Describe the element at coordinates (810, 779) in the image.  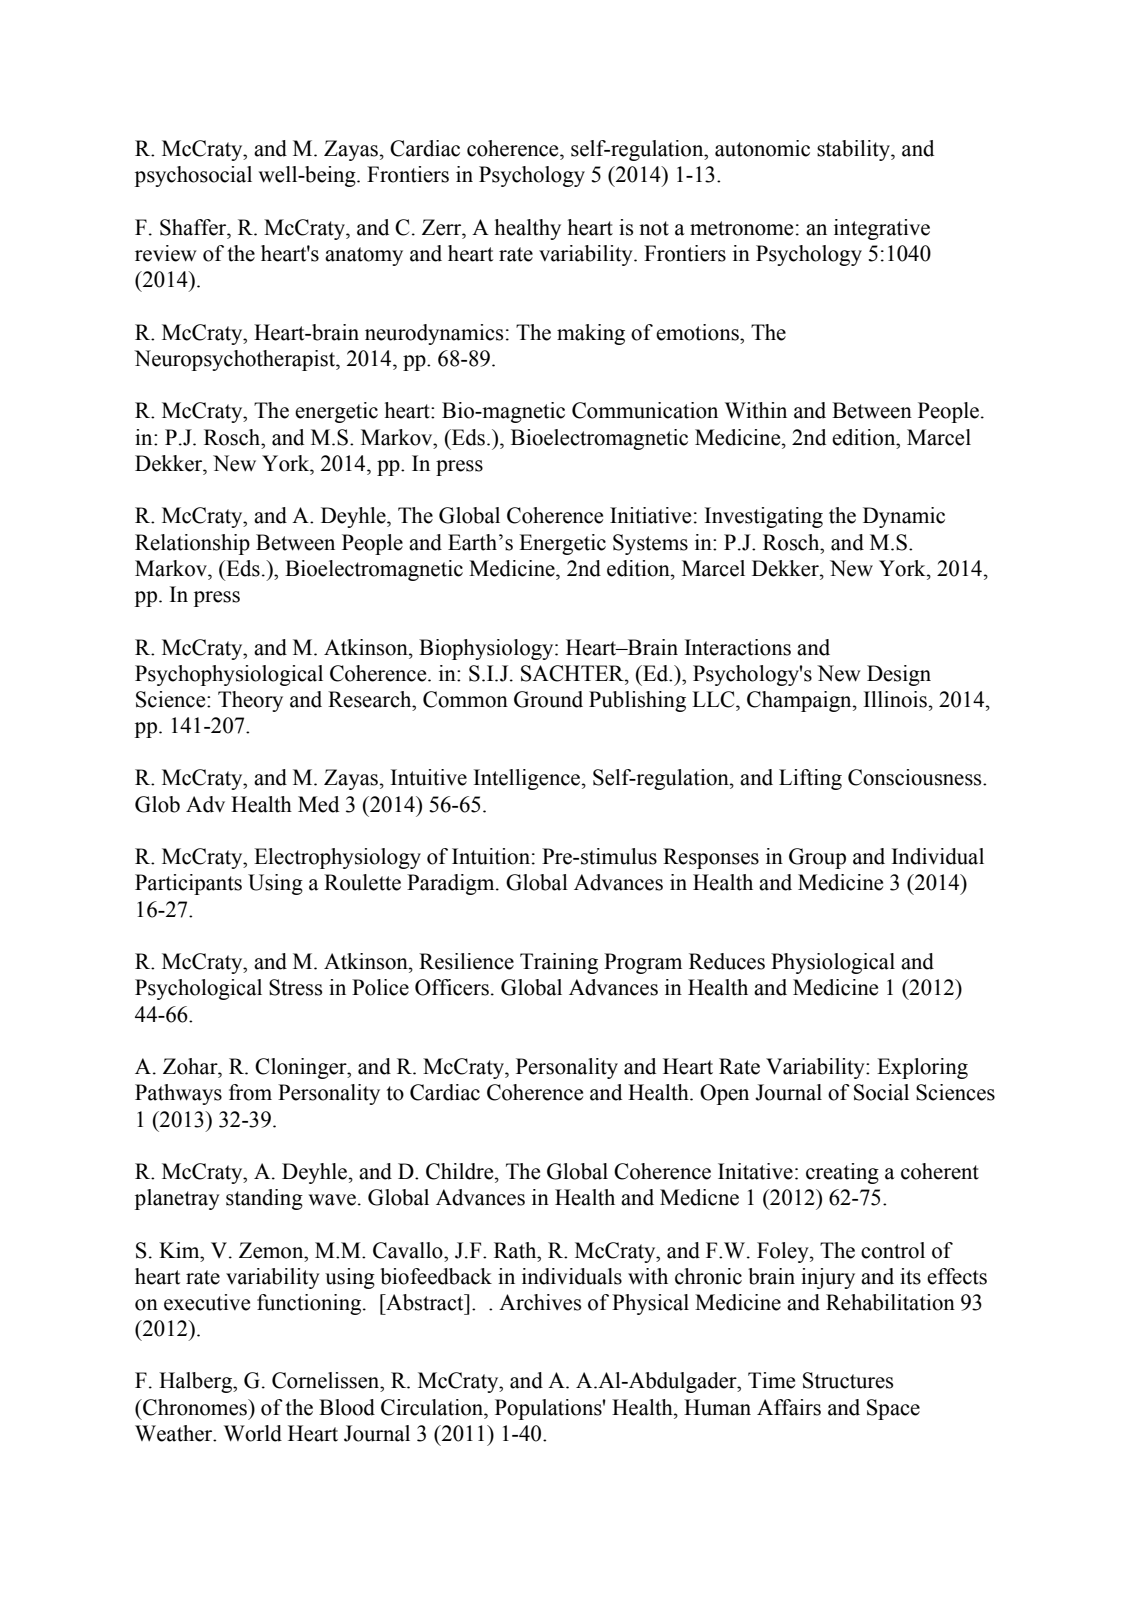
I see `Lifting` at that location.
